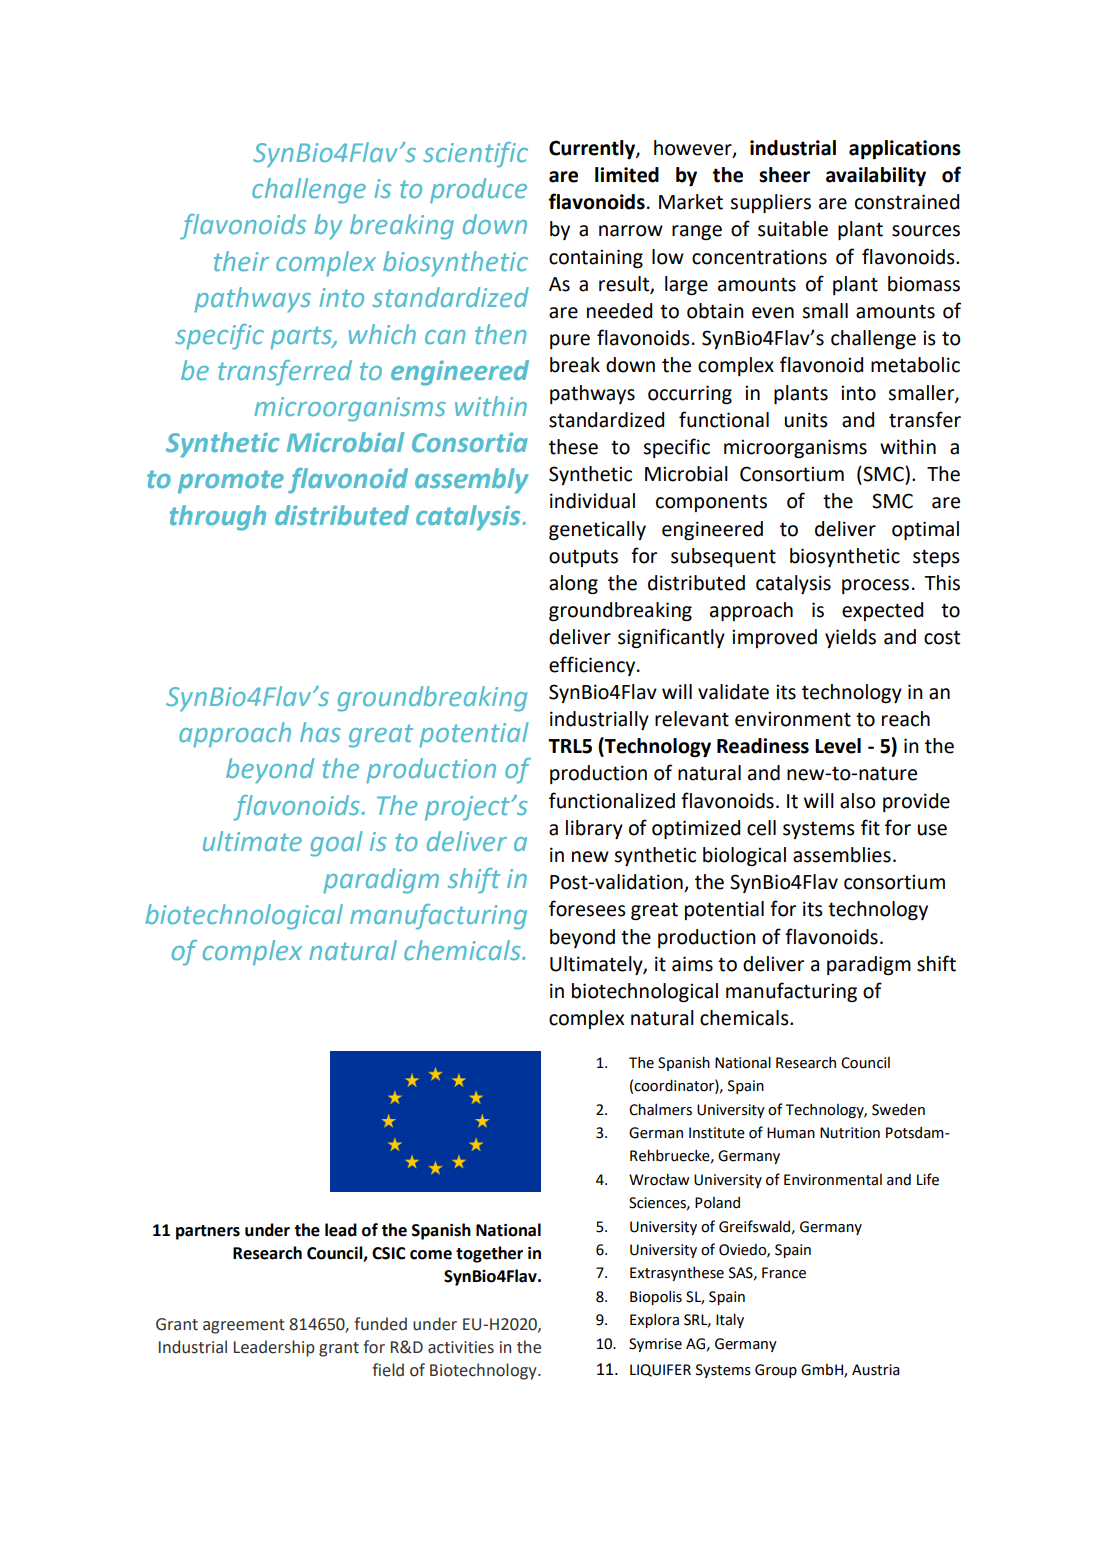 This image has width=1105, height=1563. Describe the element at coordinates (244, 1326) in the image. I see `agreement` at that location.
